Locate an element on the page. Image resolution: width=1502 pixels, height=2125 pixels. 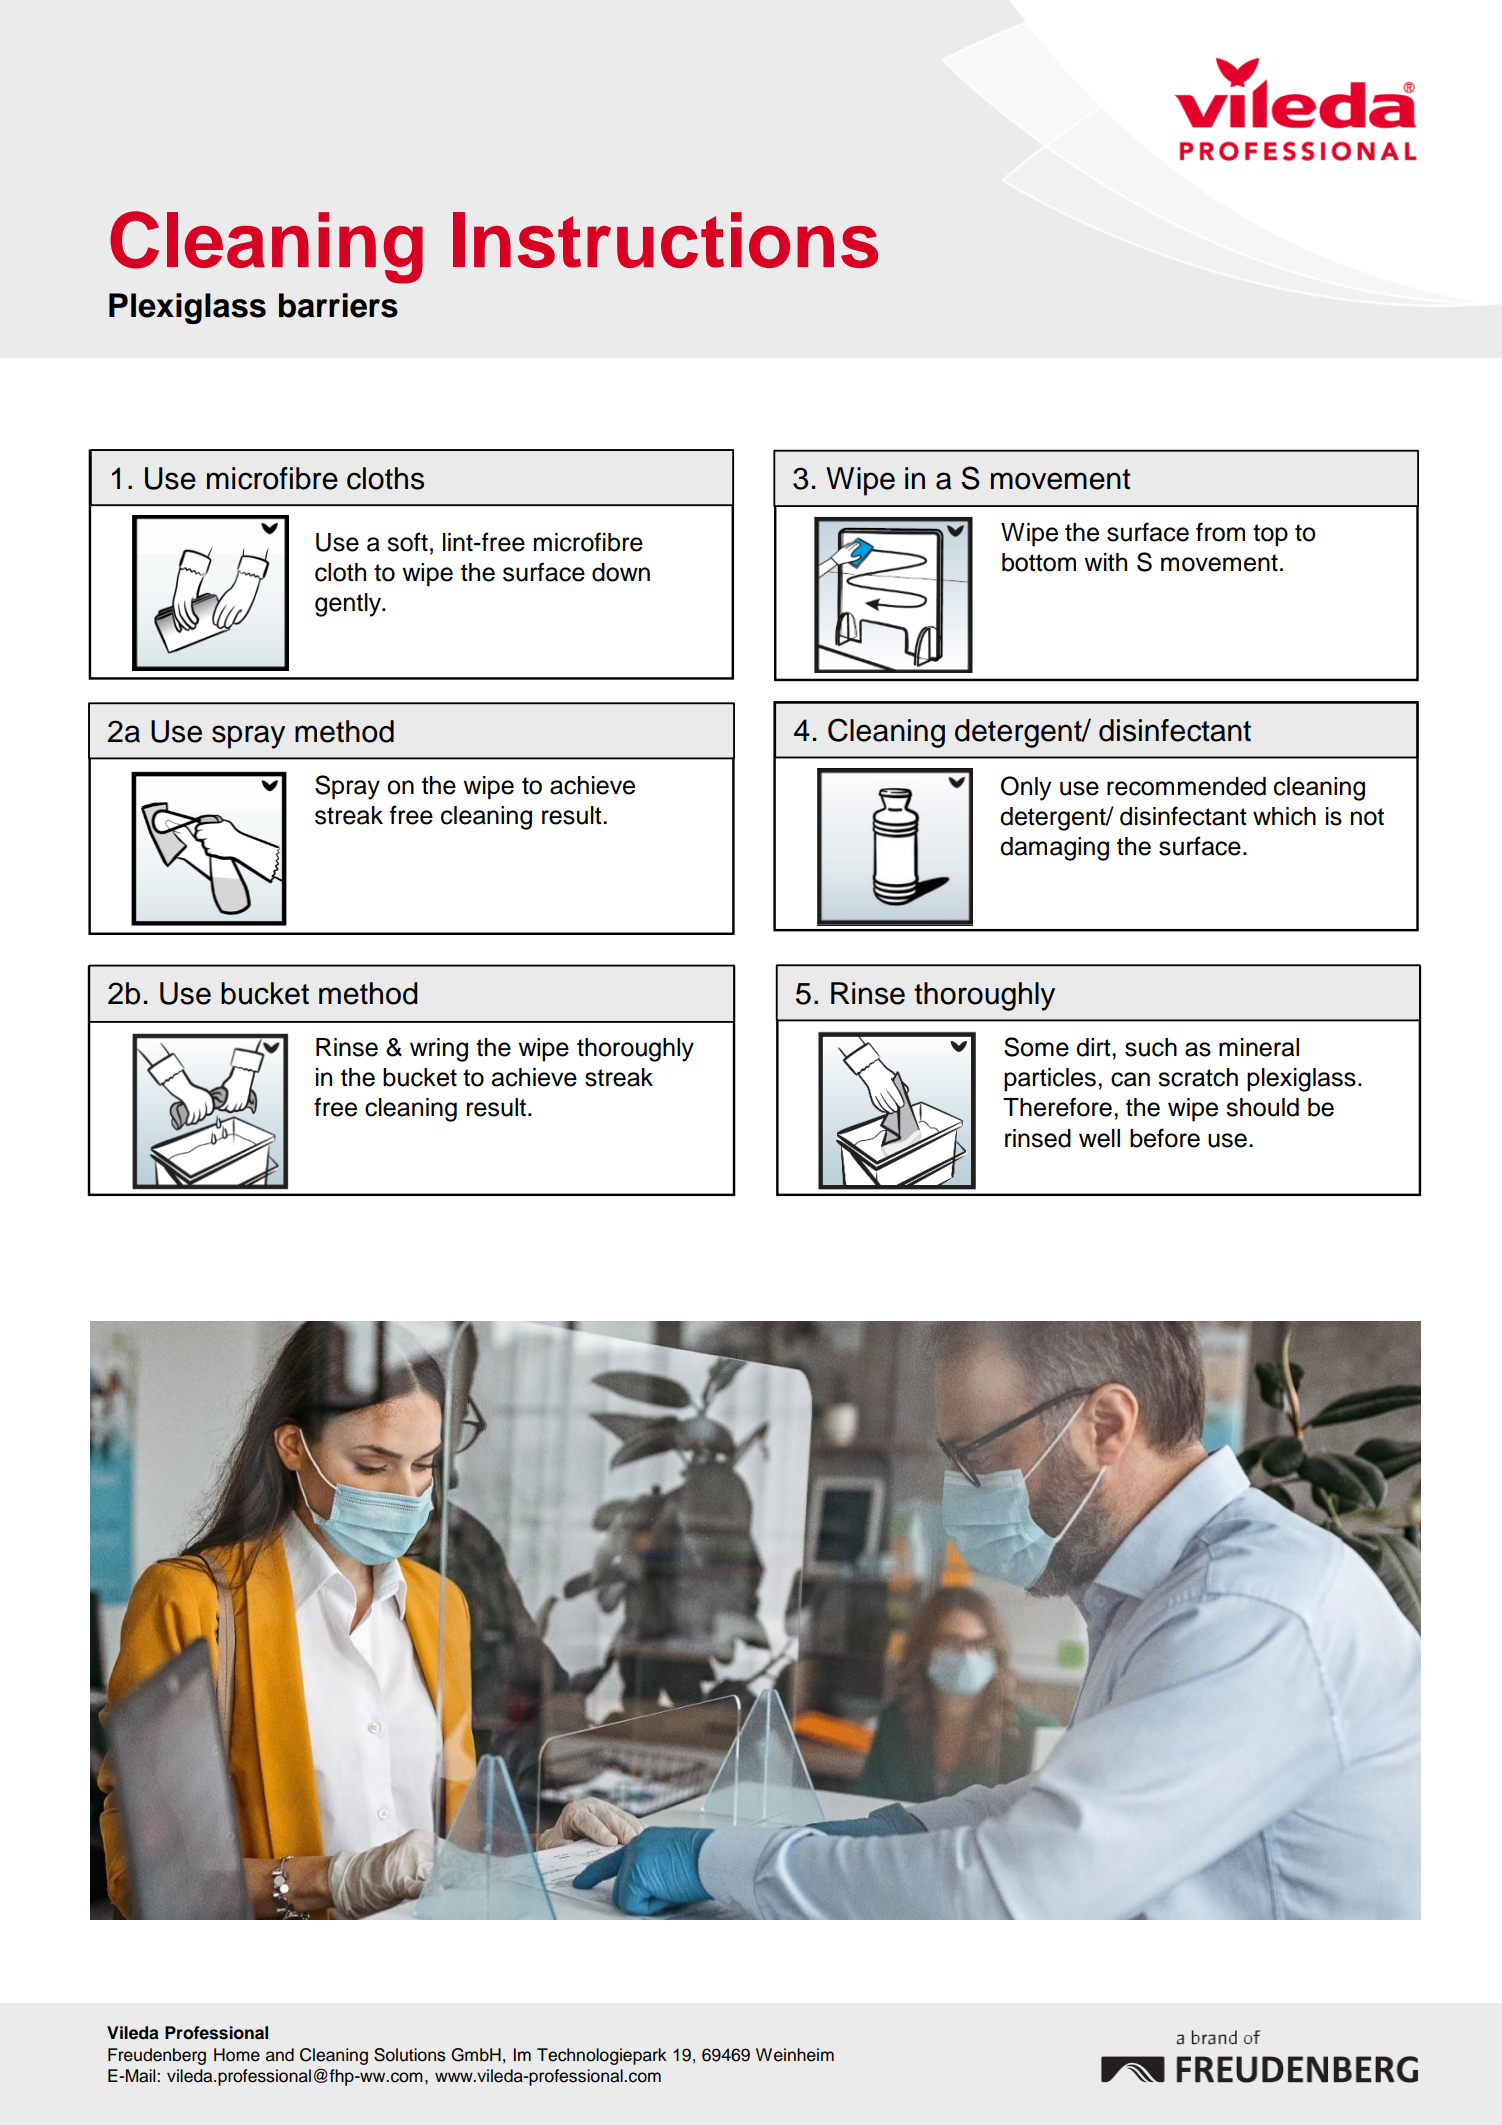
Solutions is located at coordinates (410, 2055).
